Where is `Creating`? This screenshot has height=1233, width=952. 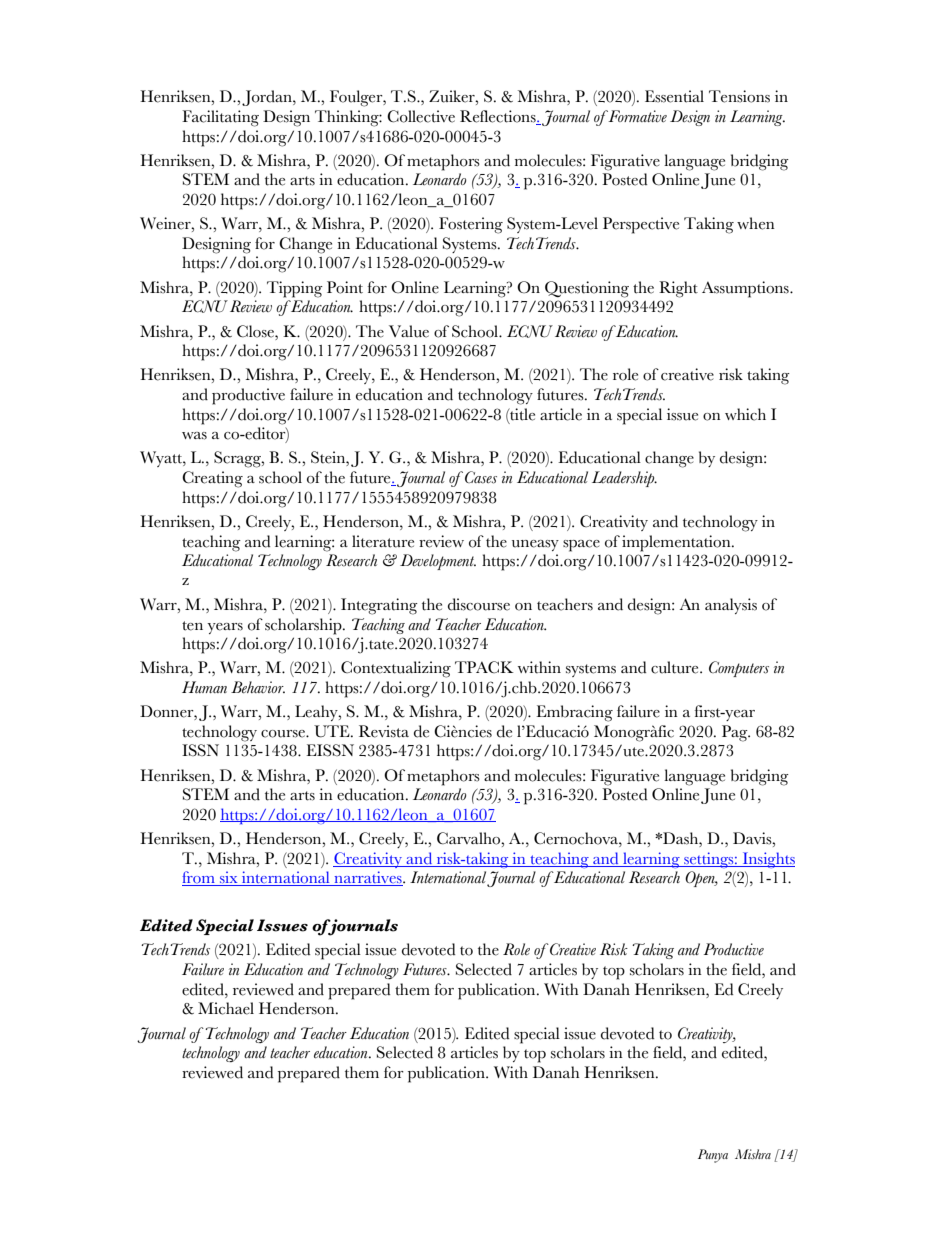 Creating is located at coordinates (212, 479).
